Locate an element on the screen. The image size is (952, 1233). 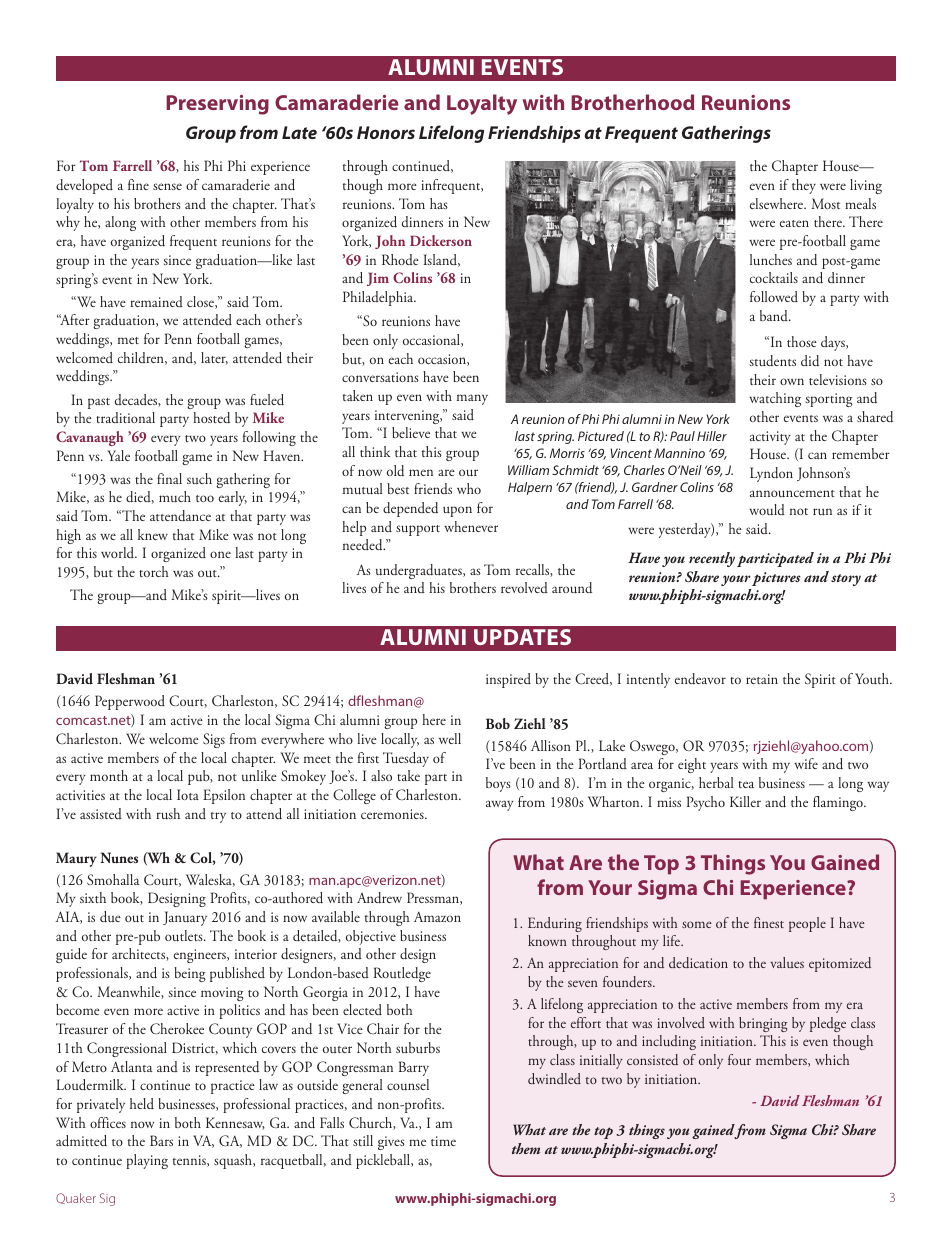
they is located at coordinates (804, 186).
